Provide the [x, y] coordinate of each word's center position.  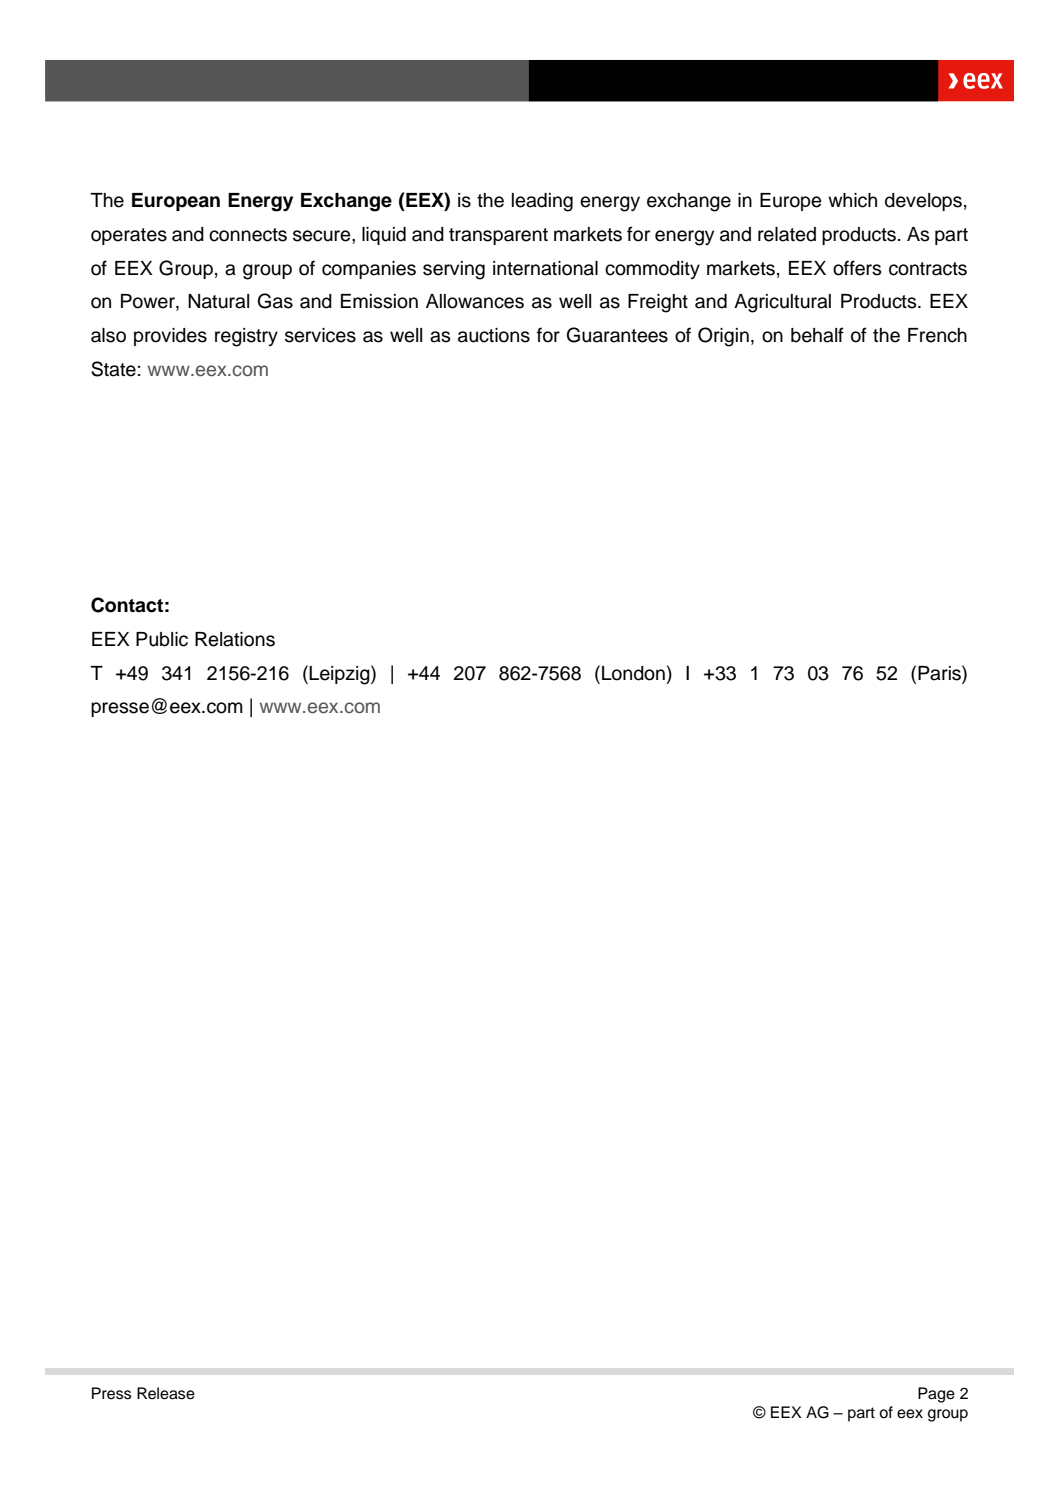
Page [936, 1395]
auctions [494, 335]
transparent [498, 236]
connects [248, 235]
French [937, 335]
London [633, 673]
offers [857, 268]
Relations [235, 639]
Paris [940, 673]
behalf [817, 335]
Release [166, 1393]
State [113, 369]
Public [162, 639]
